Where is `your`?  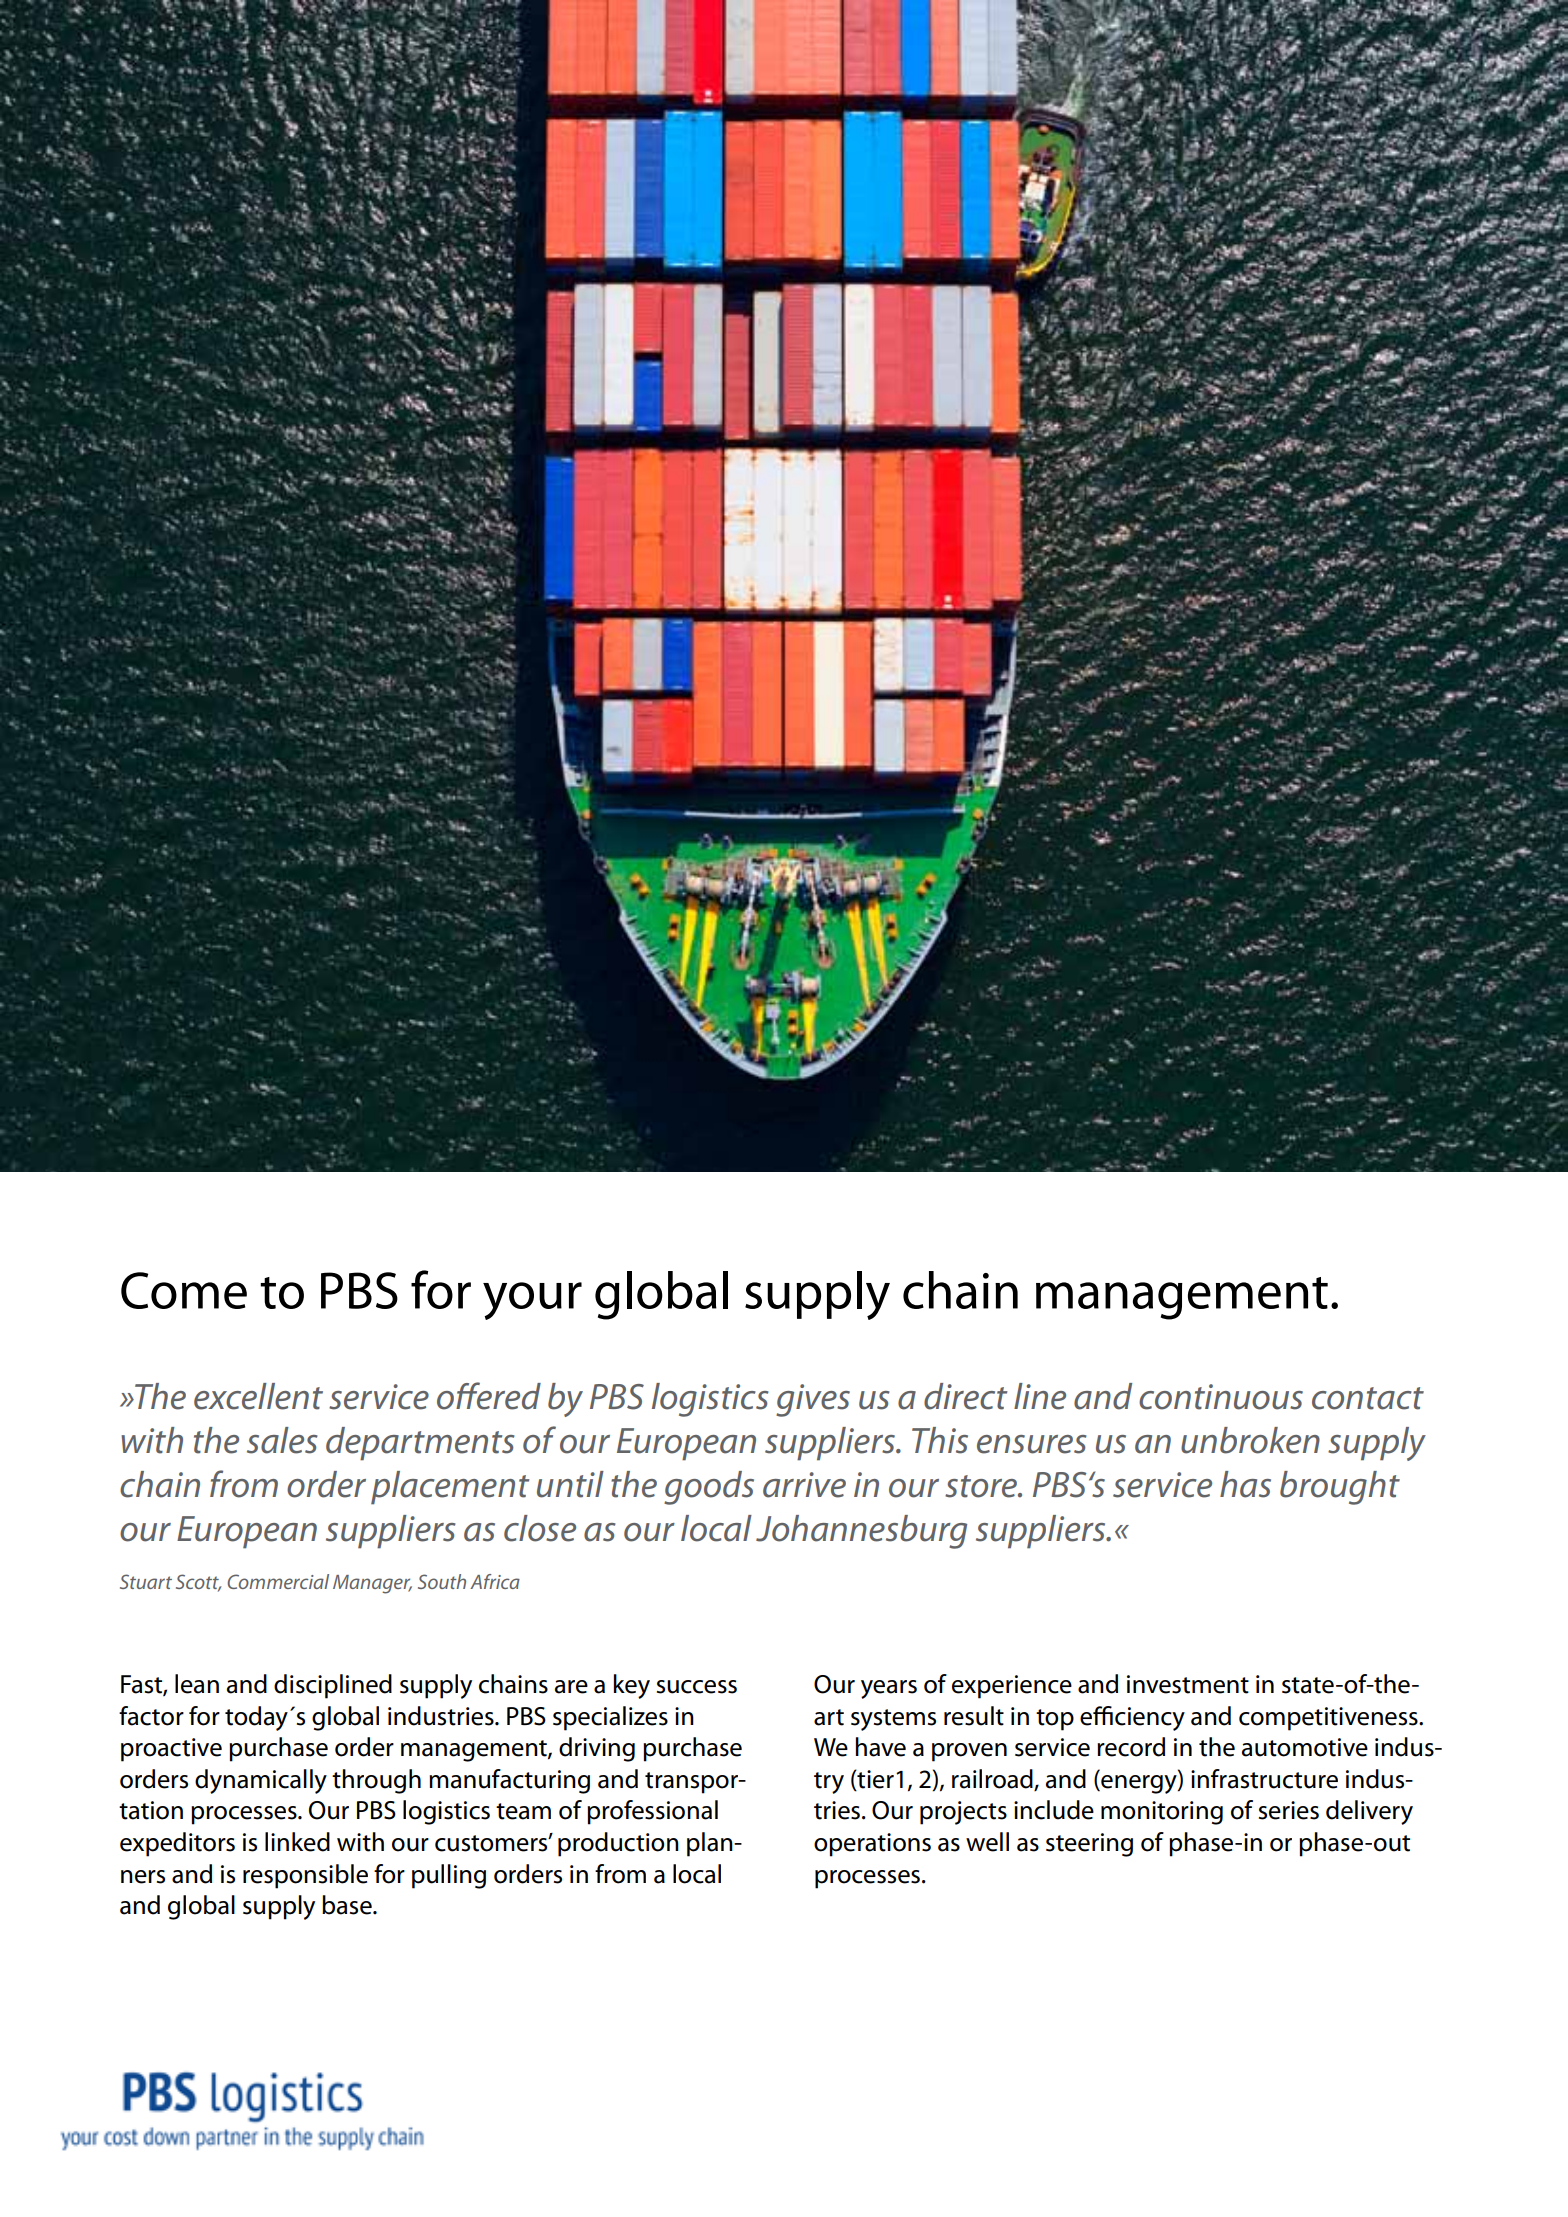
your is located at coordinates (532, 1301).
